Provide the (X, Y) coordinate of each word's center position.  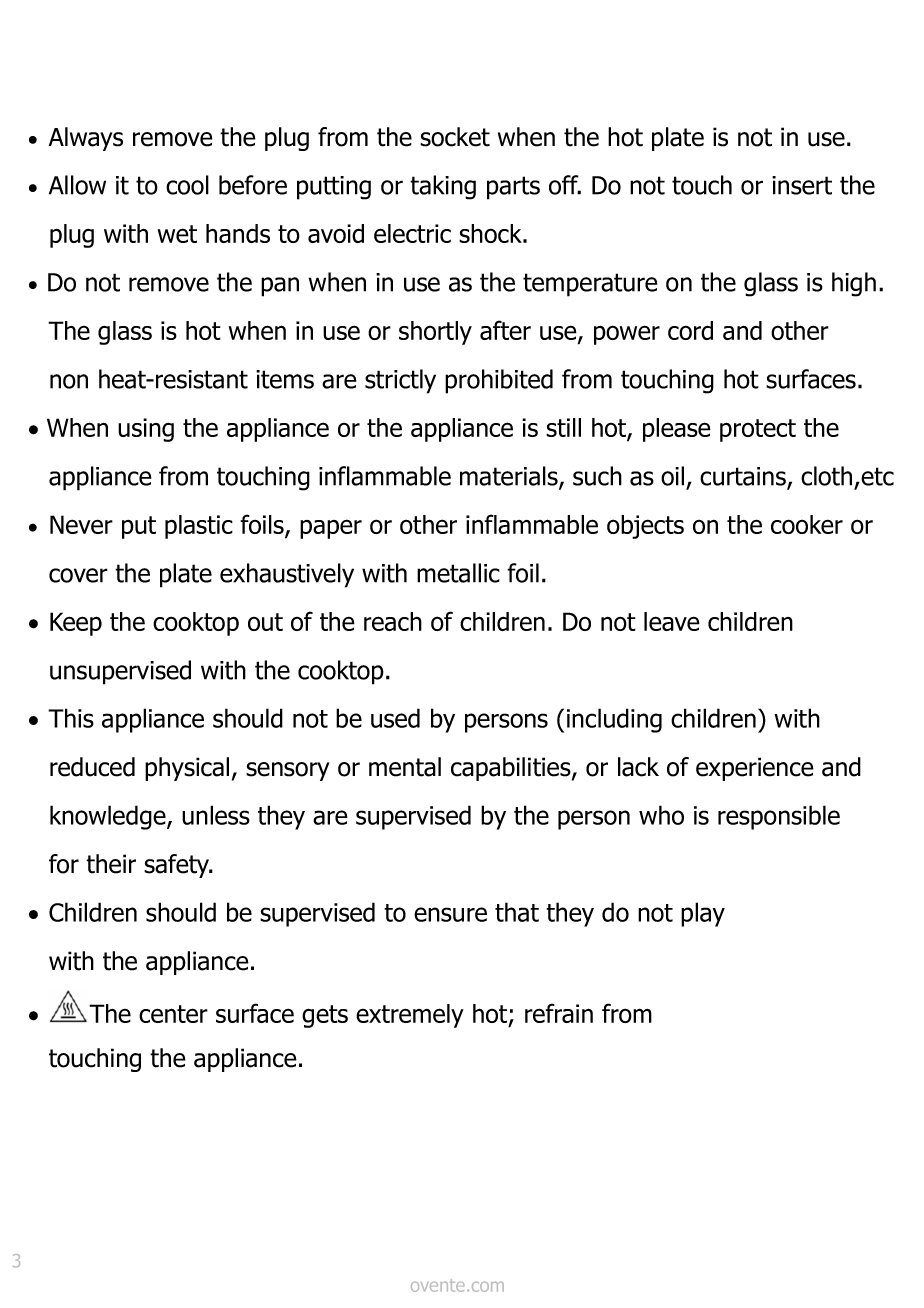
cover (78, 575)
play (703, 914)
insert (802, 185)
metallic (458, 573)
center (173, 1014)
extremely (410, 1016)
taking (443, 187)
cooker (807, 524)
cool (187, 185)
